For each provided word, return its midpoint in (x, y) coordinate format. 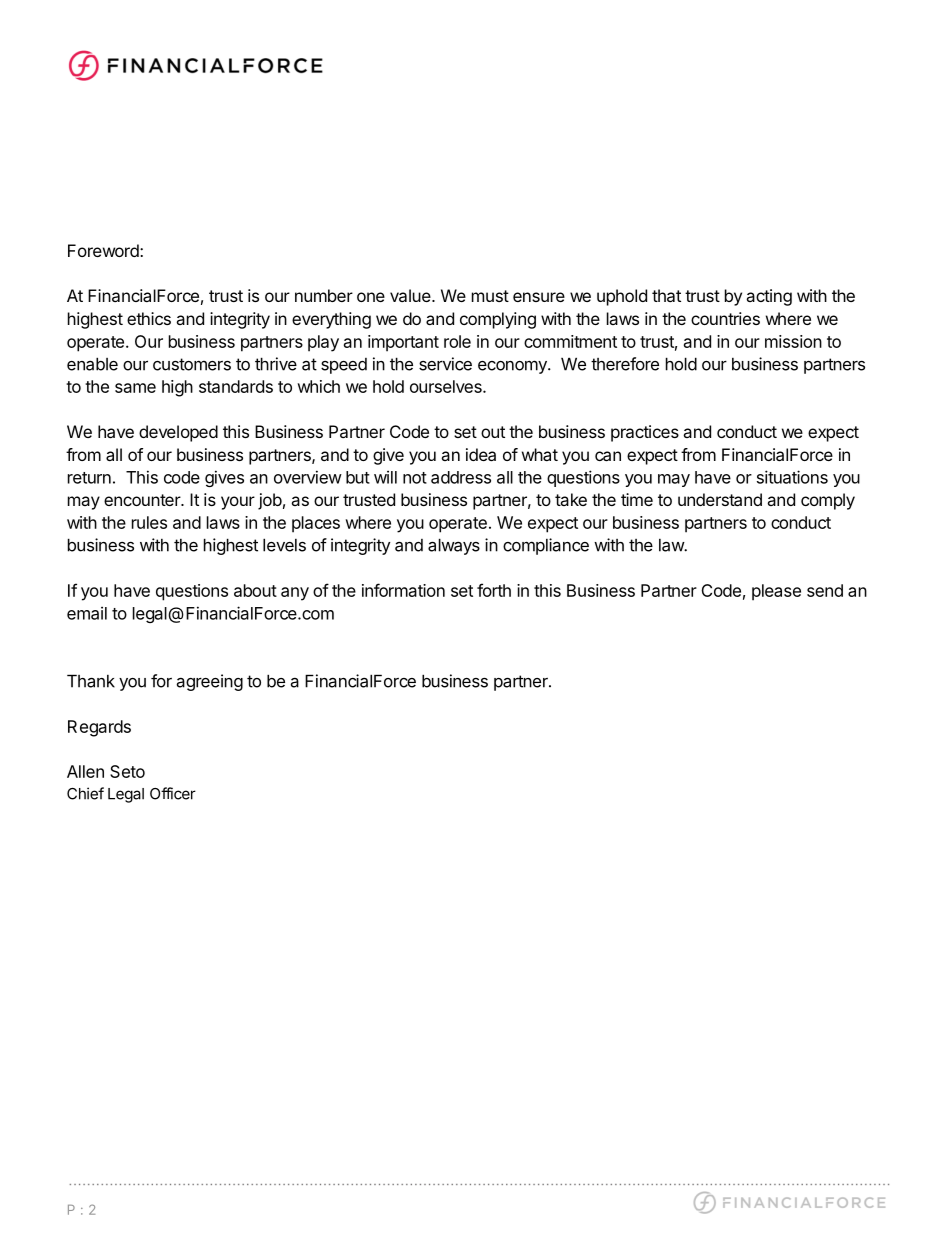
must (490, 296)
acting (769, 297)
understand (720, 499)
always (454, 546)
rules (149, 522)
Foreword (103, 250)
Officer (173, 793)
